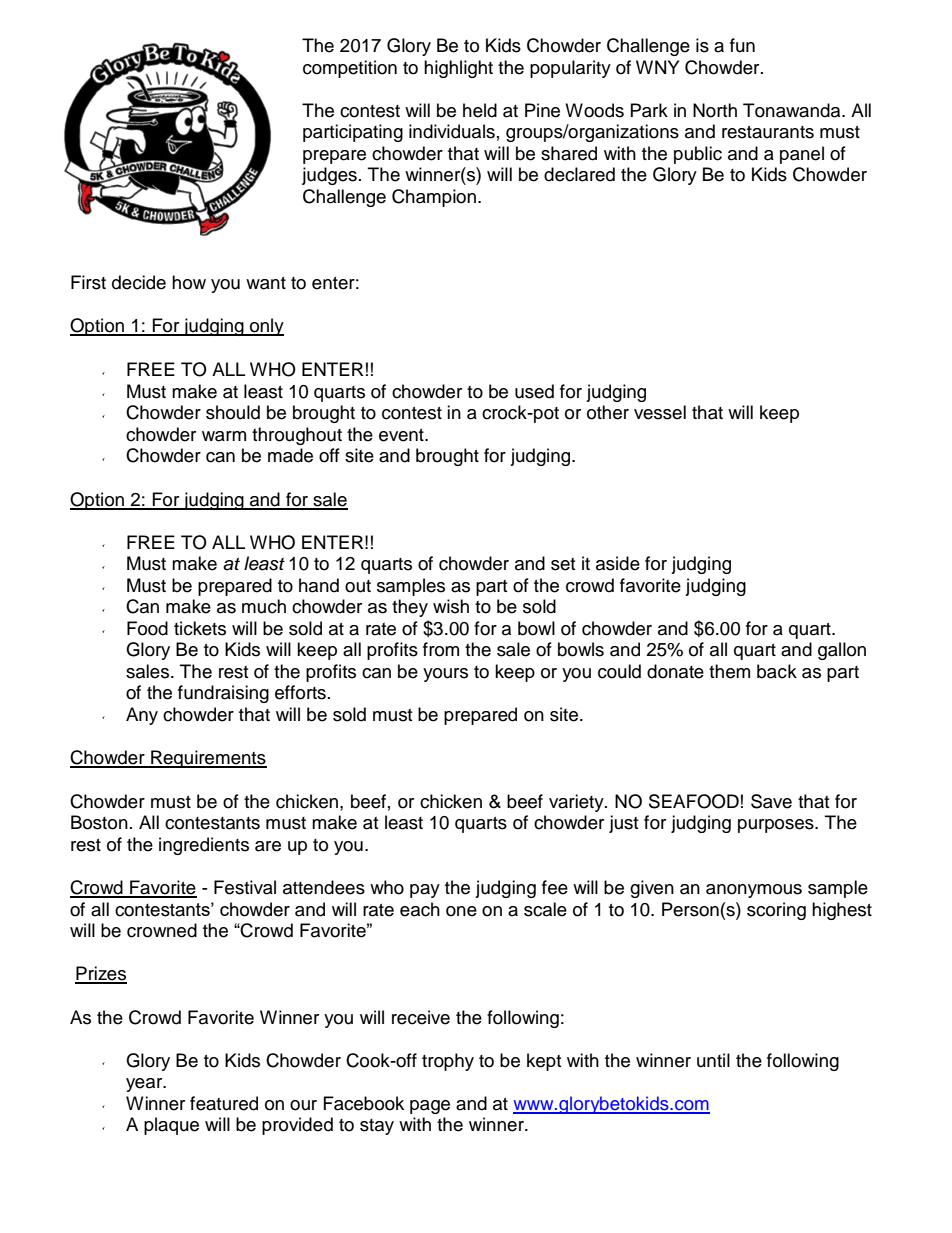 This screenshot has height=1233, width=952. Describe the element at coordinates (350, 69) in the screenshot. I see `competition` at that location.
